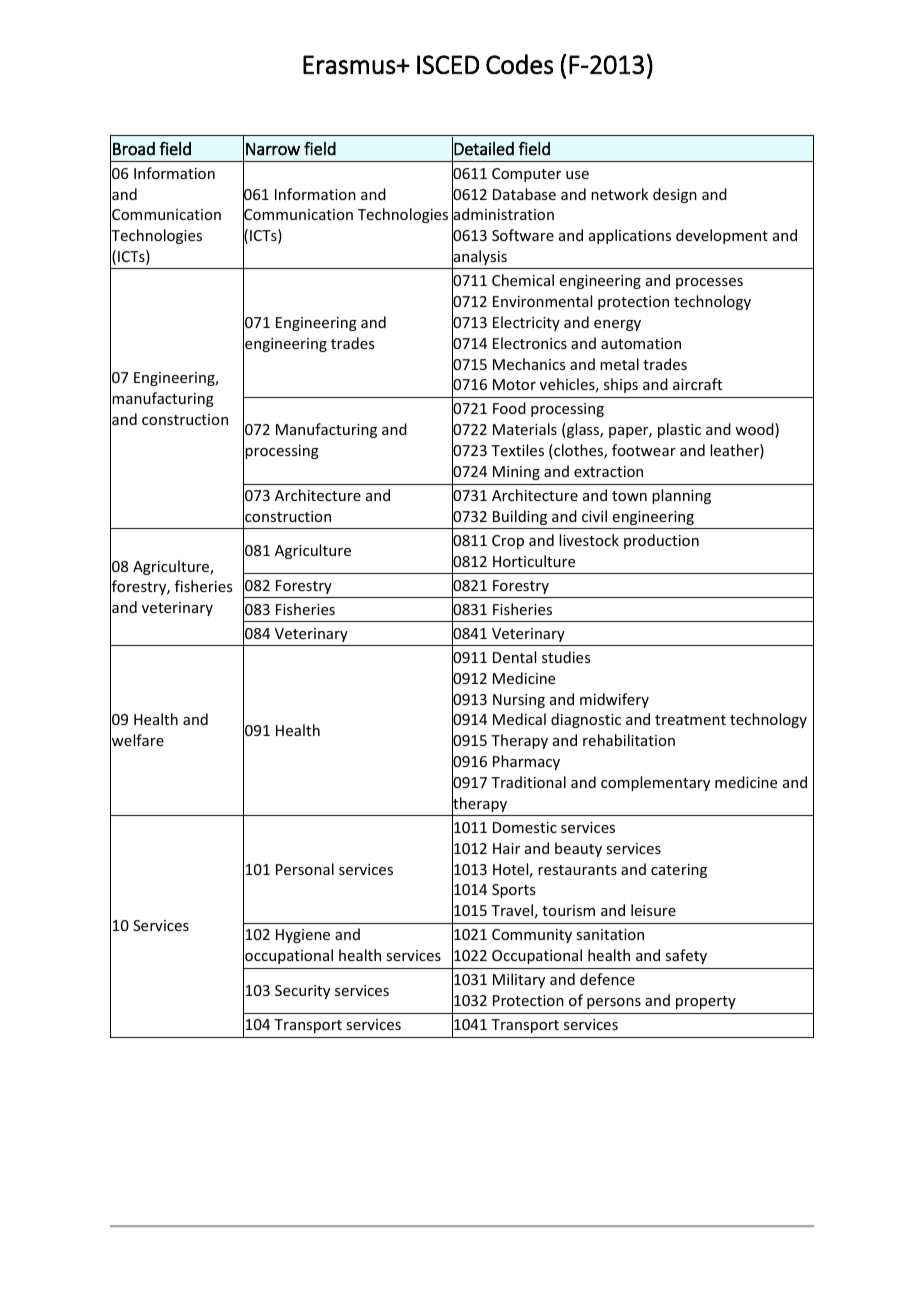 The image size is (924, 1309). What do you see at coordinates (690, 720) in the image?
I see `treatment` at bounding box center [690, 720].
